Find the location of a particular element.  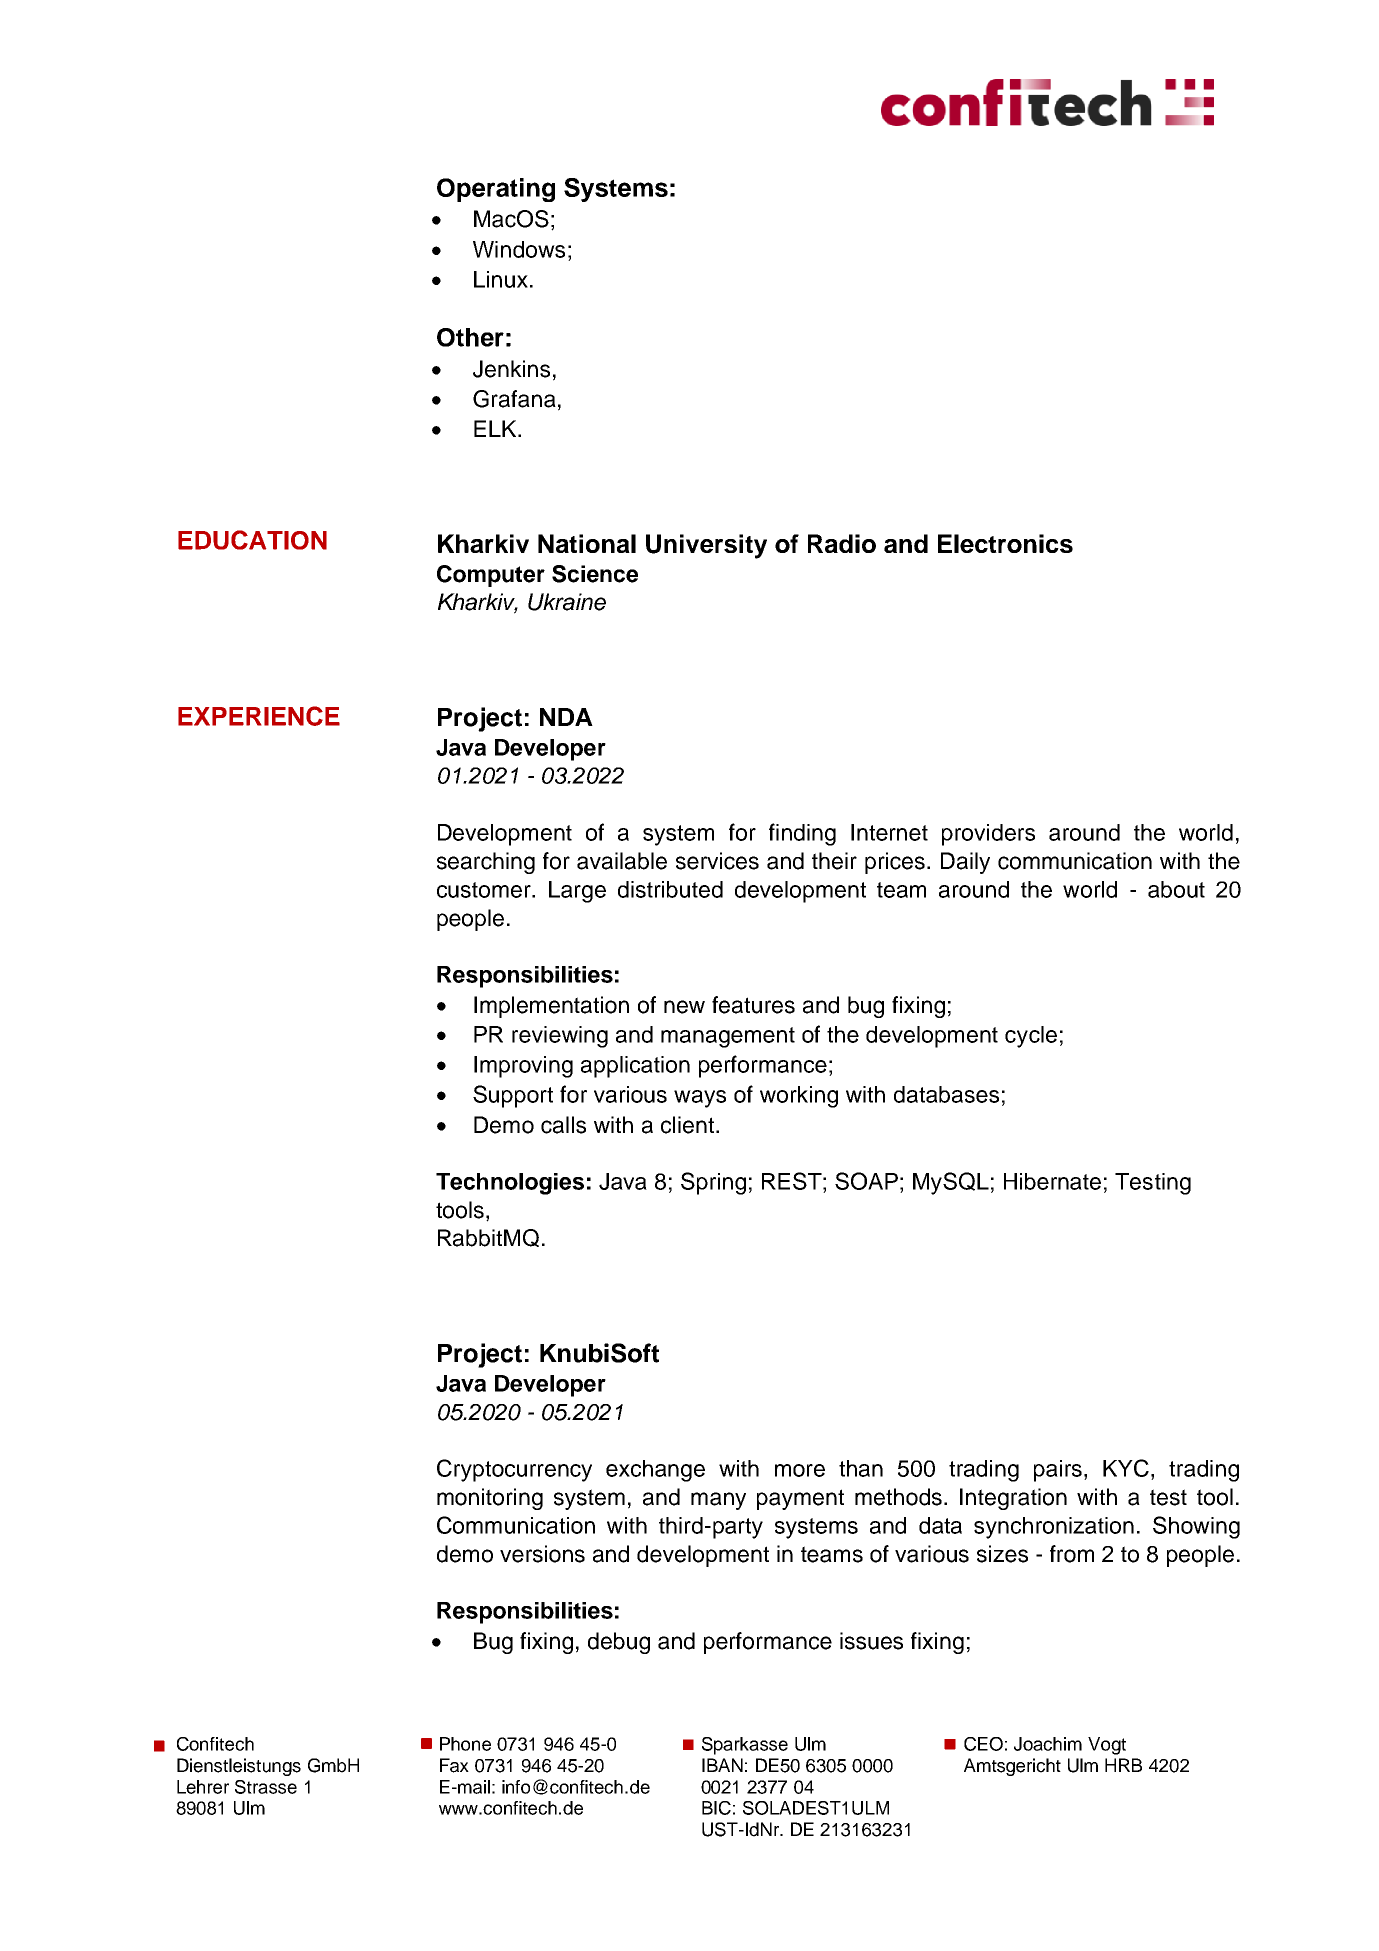

Windows is located at coordinates (519, 249).
